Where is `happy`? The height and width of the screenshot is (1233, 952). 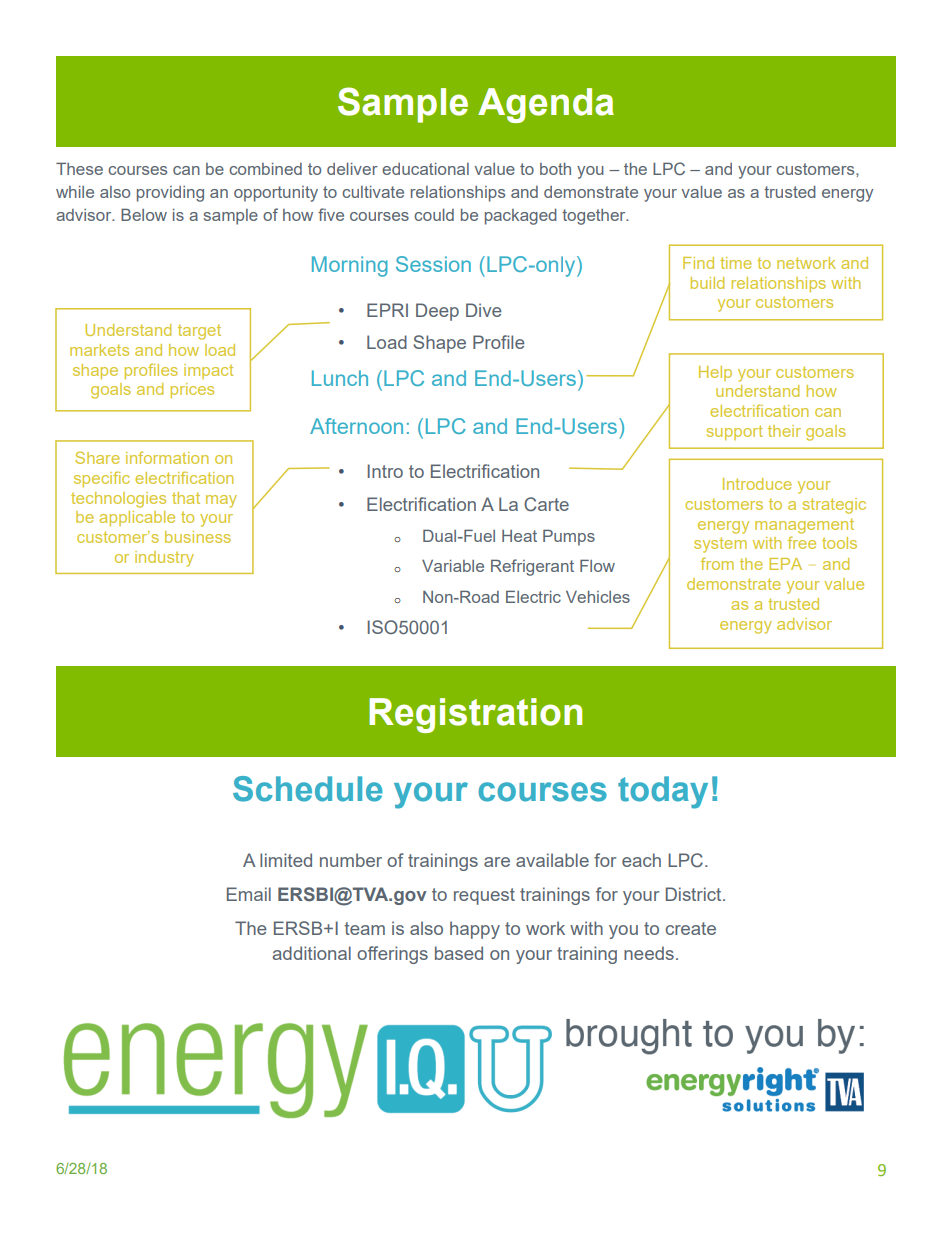
happy is located at coordinates (475, 930).
